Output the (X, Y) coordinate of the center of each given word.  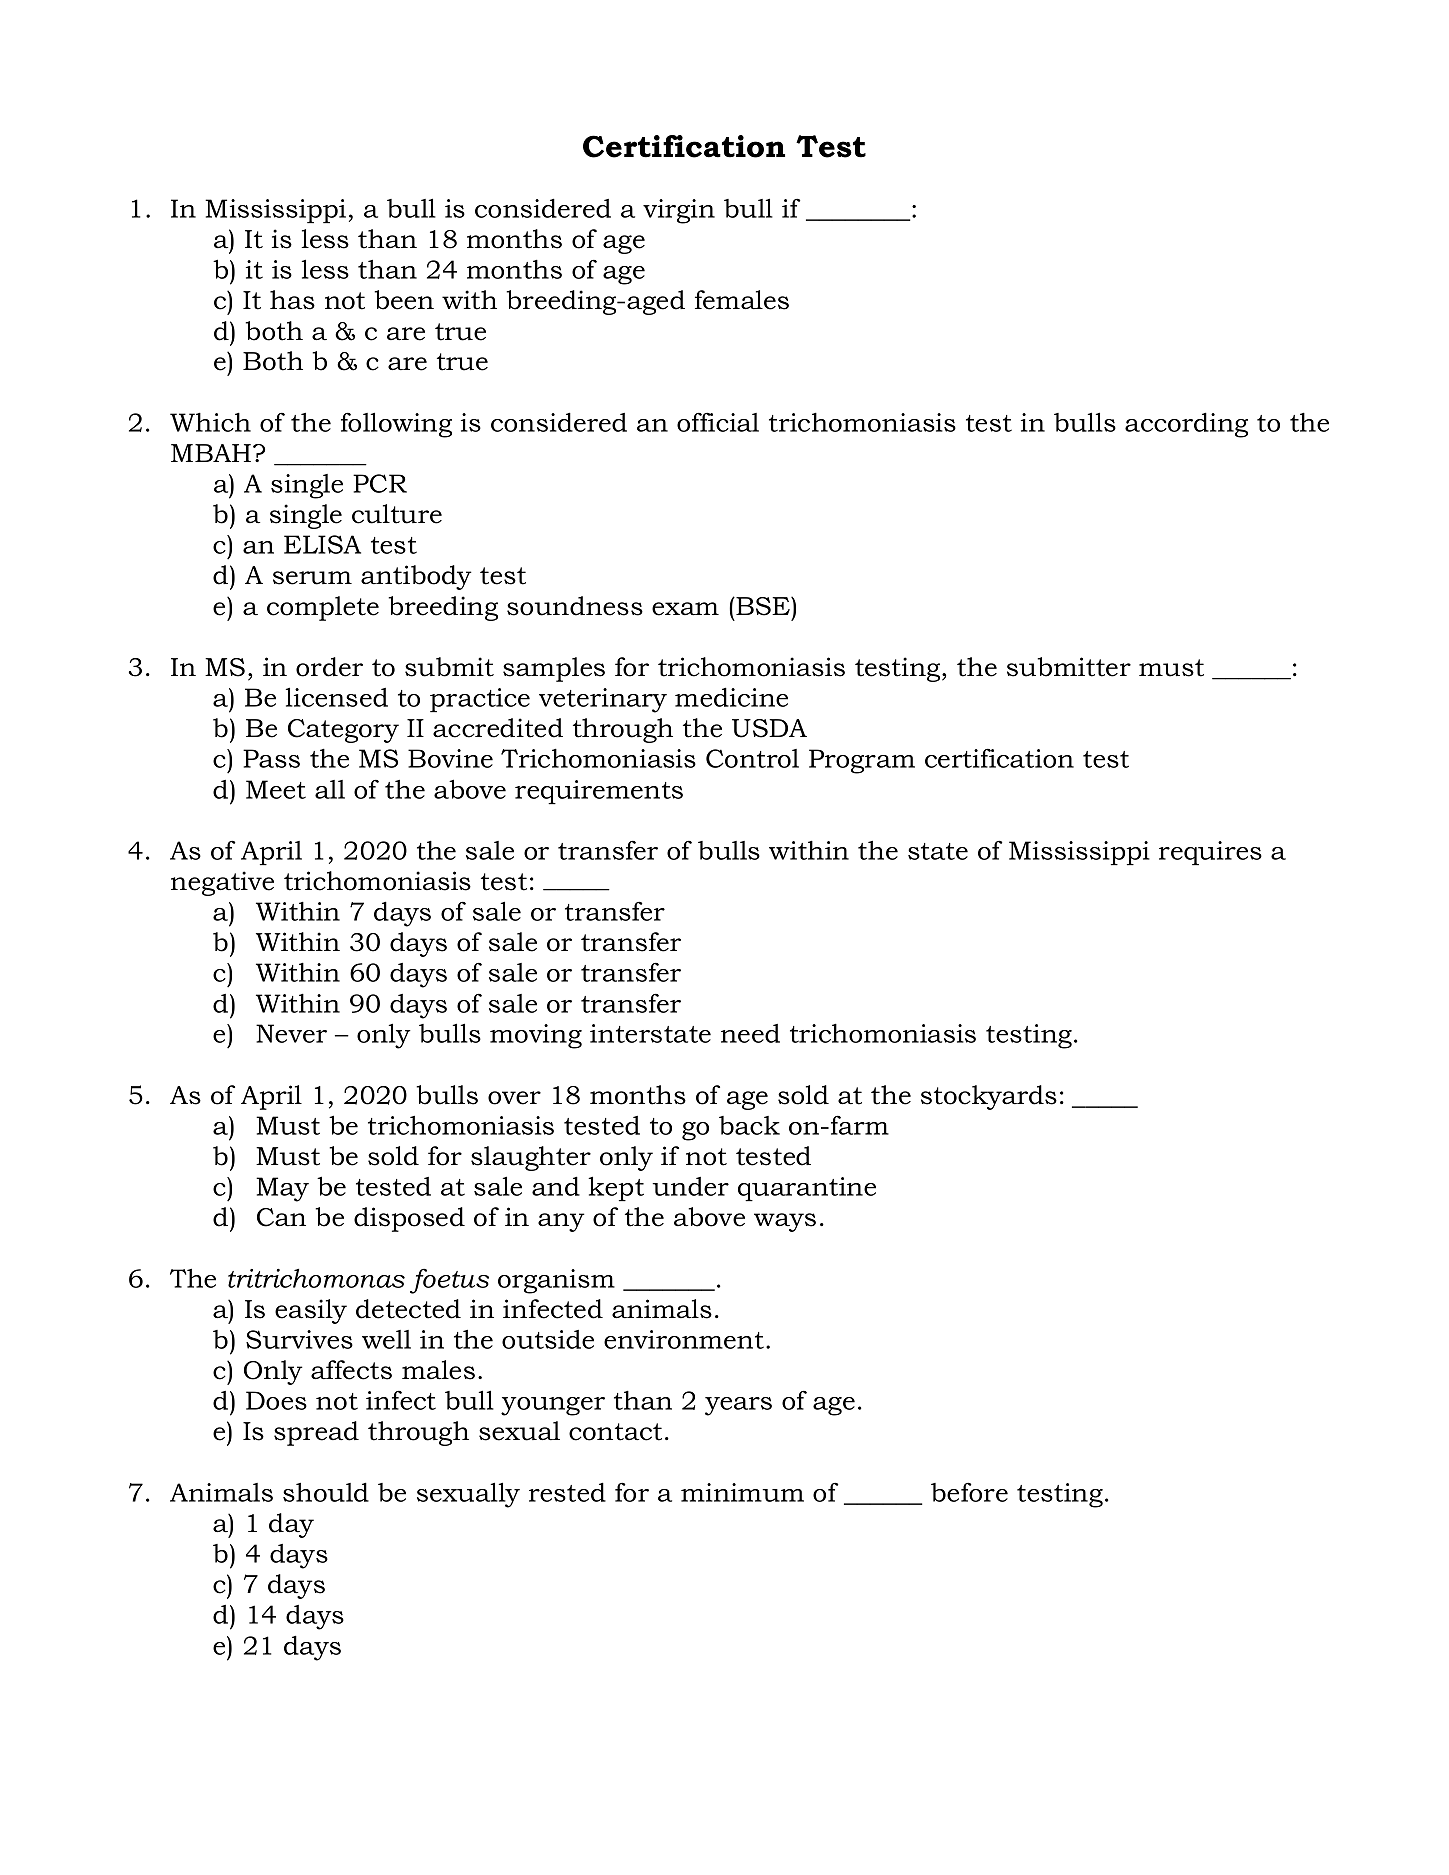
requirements (599, 792)
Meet (276, 789)
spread (316, 1433)
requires (1210, 853)
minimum (742, 1492)
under (690, 1186)
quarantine (807, 1189)
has (292, 300)
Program (862, 761)
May (282, 1189)
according (1186, 425)
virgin (679, 211)
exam (685, 609)
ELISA (322, 544)
